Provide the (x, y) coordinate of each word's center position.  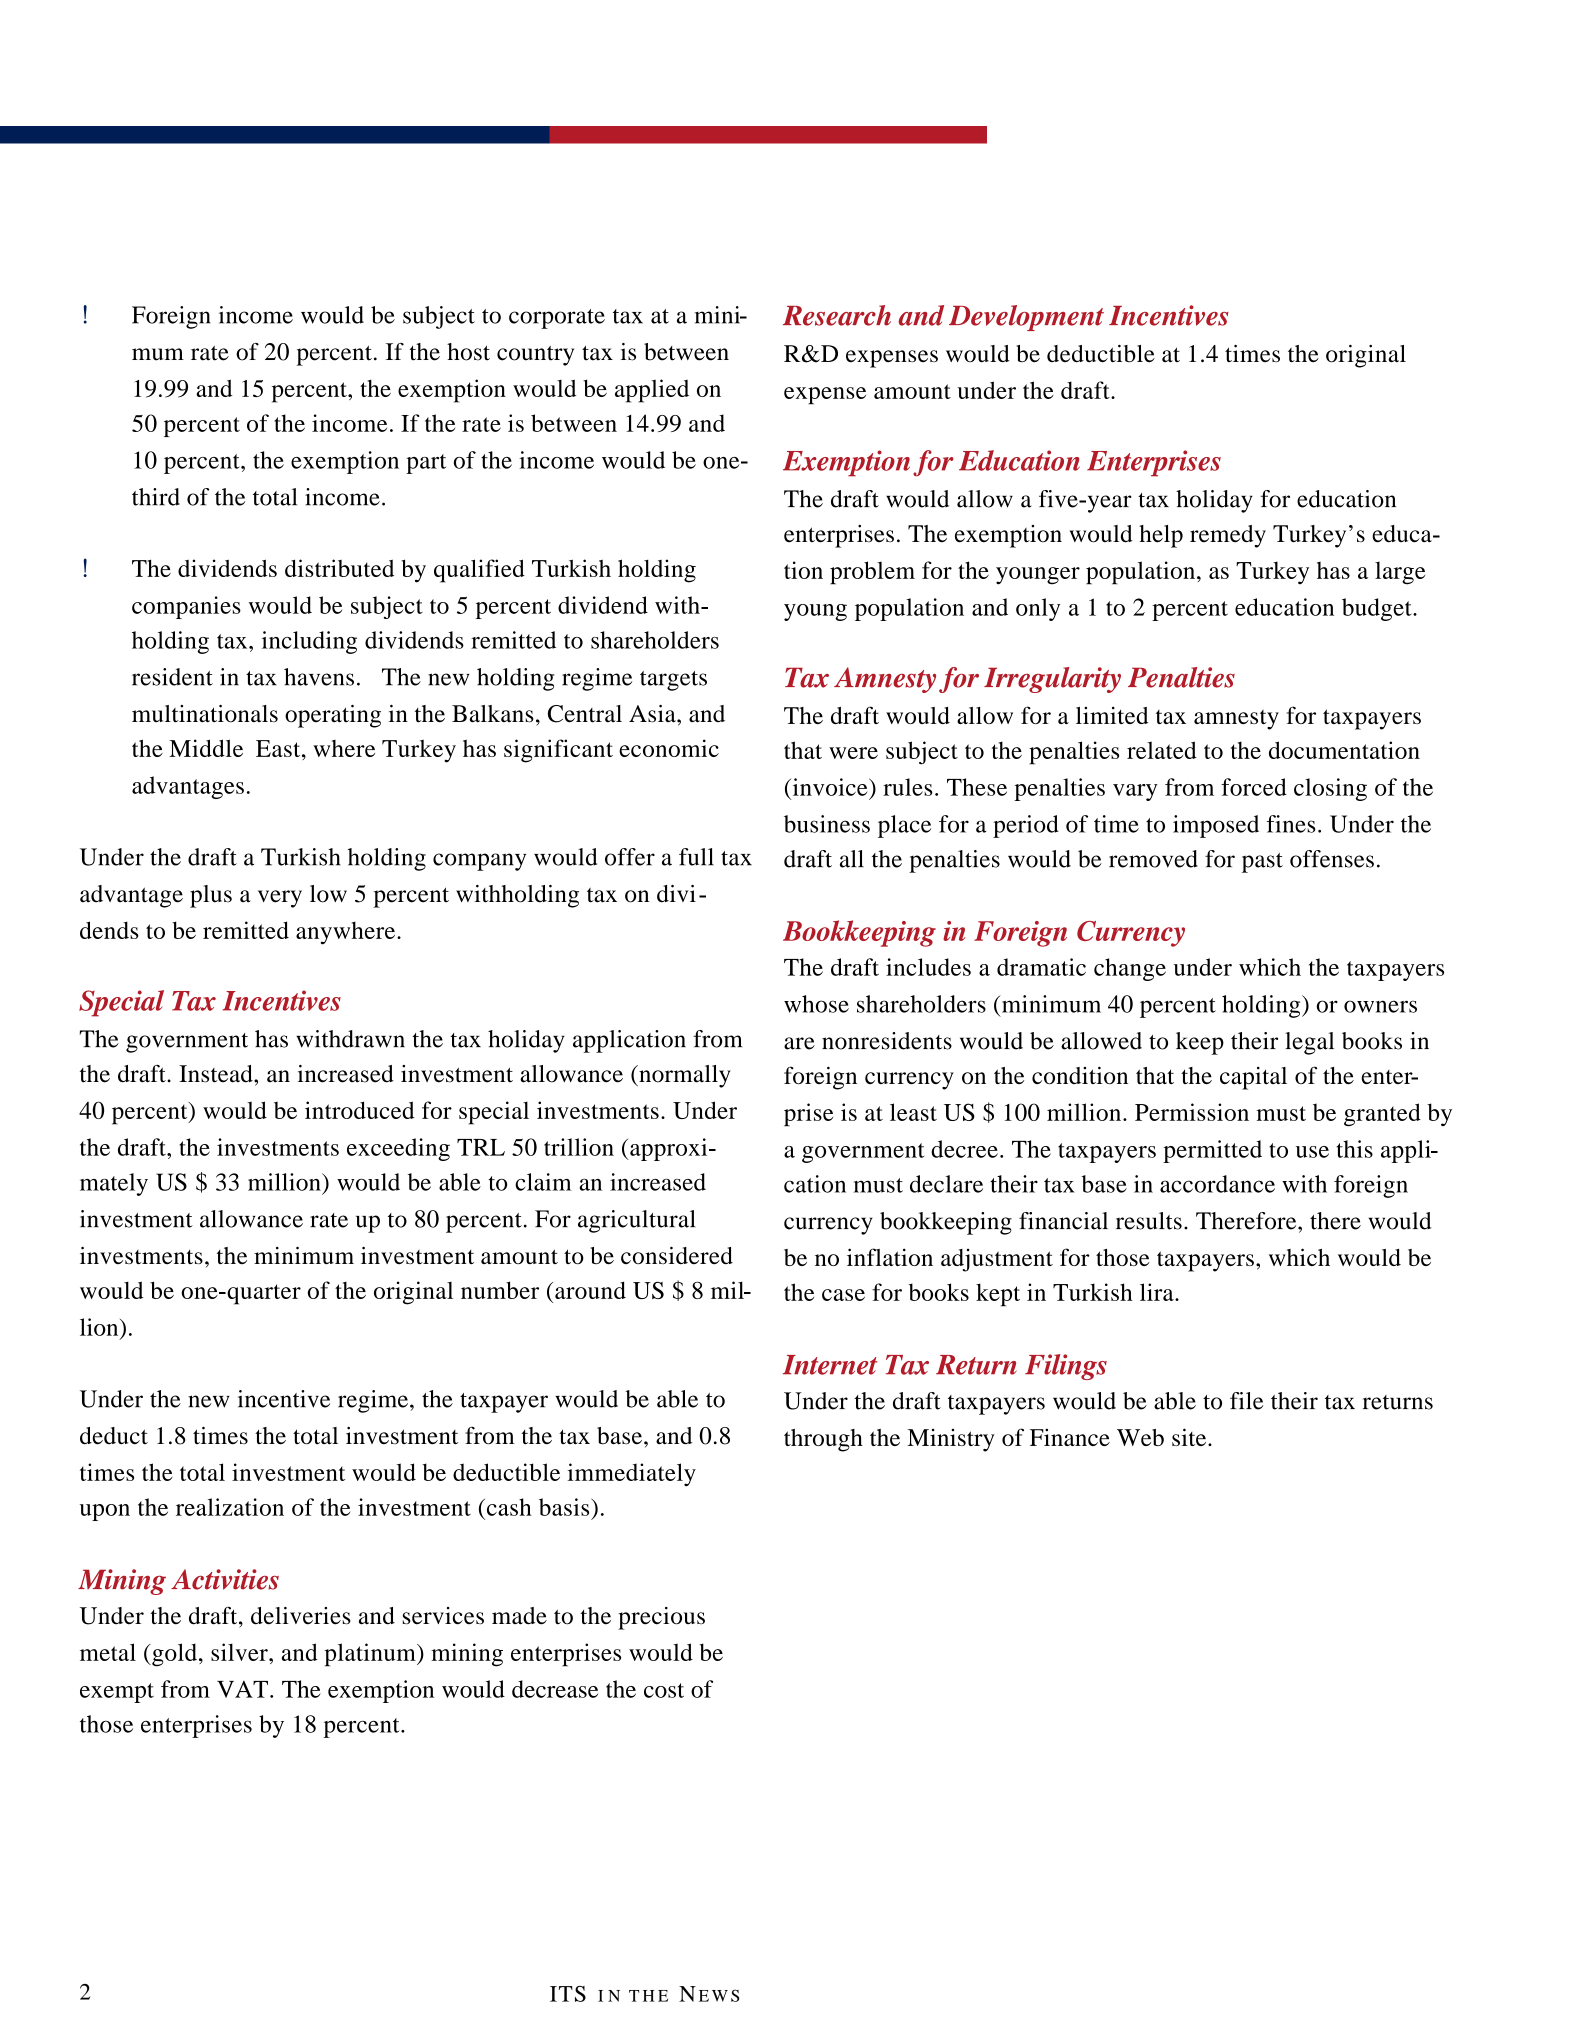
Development (1026, 318)
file (1247, 1401)
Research (837, 315)
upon (105, 1512)
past (1262, 863)
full (696, 857)
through (823, 1440)
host (468, 352)
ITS (568, 1994)
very (280, 899)
